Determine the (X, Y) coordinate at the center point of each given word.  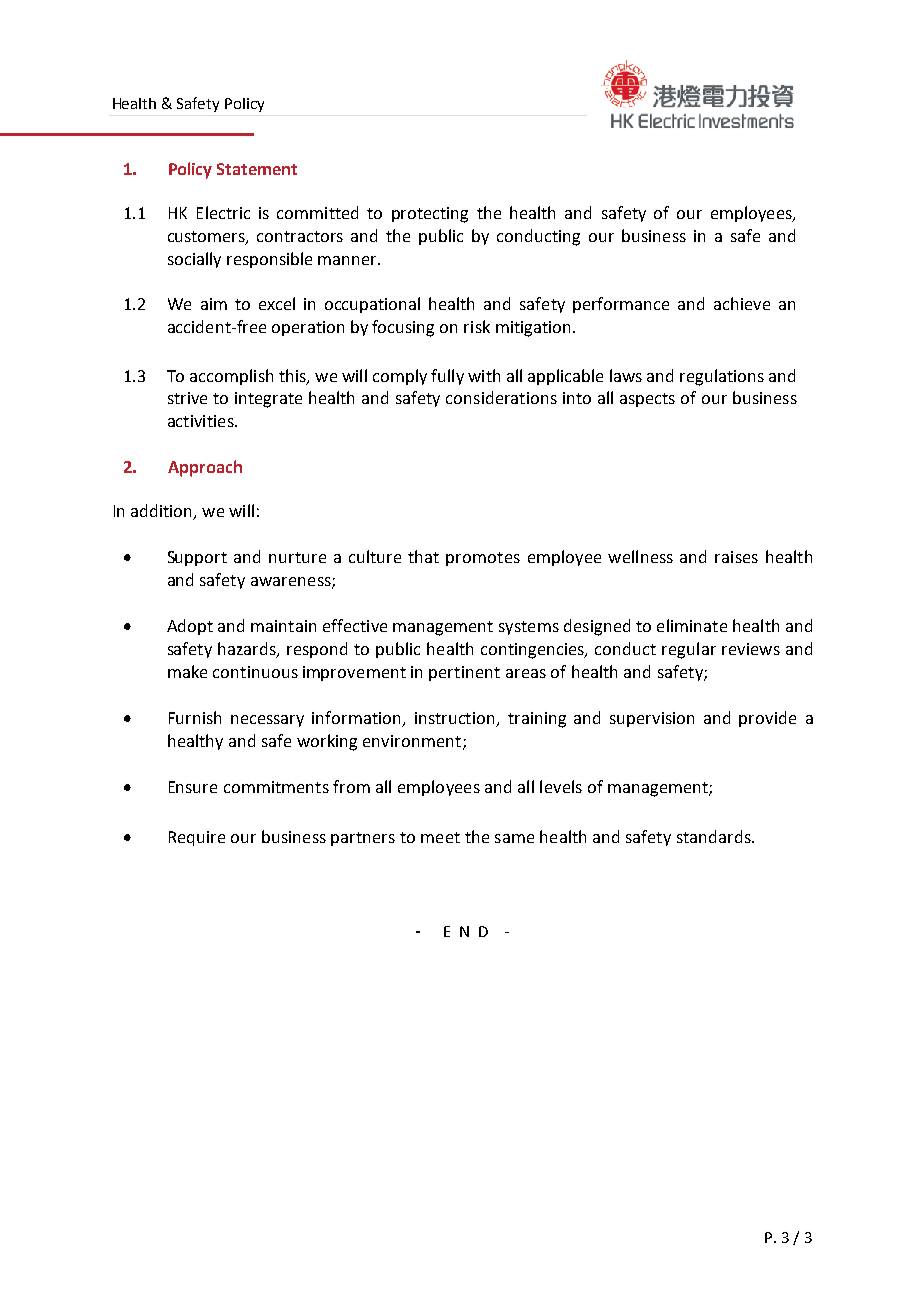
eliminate (692, 625)
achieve (742, 303)
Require (197, 838)
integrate (268, 400)
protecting (430, 215)
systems (529, 628)
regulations (722, 377)
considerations (501, 397)
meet (440, 837)
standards (715, 836)
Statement (257, 169)
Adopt (190, 627)
